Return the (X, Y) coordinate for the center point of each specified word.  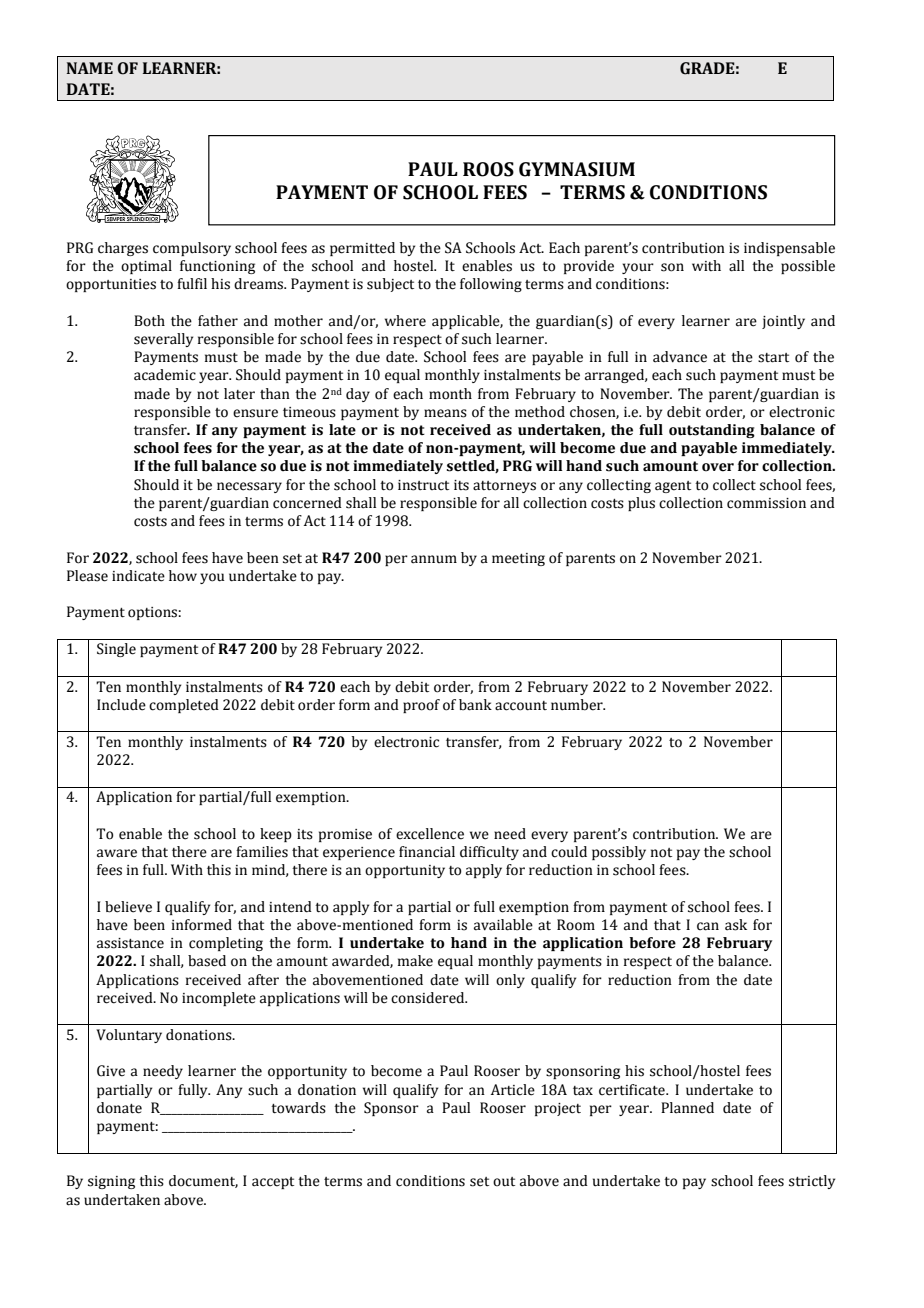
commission (766, 503)
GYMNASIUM (577, 169)
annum (434, 559)
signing (111, 1182)
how (183, 576)
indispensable (789, 249)
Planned (687, 1108)
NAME (90, 68)
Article (513, 1090)
